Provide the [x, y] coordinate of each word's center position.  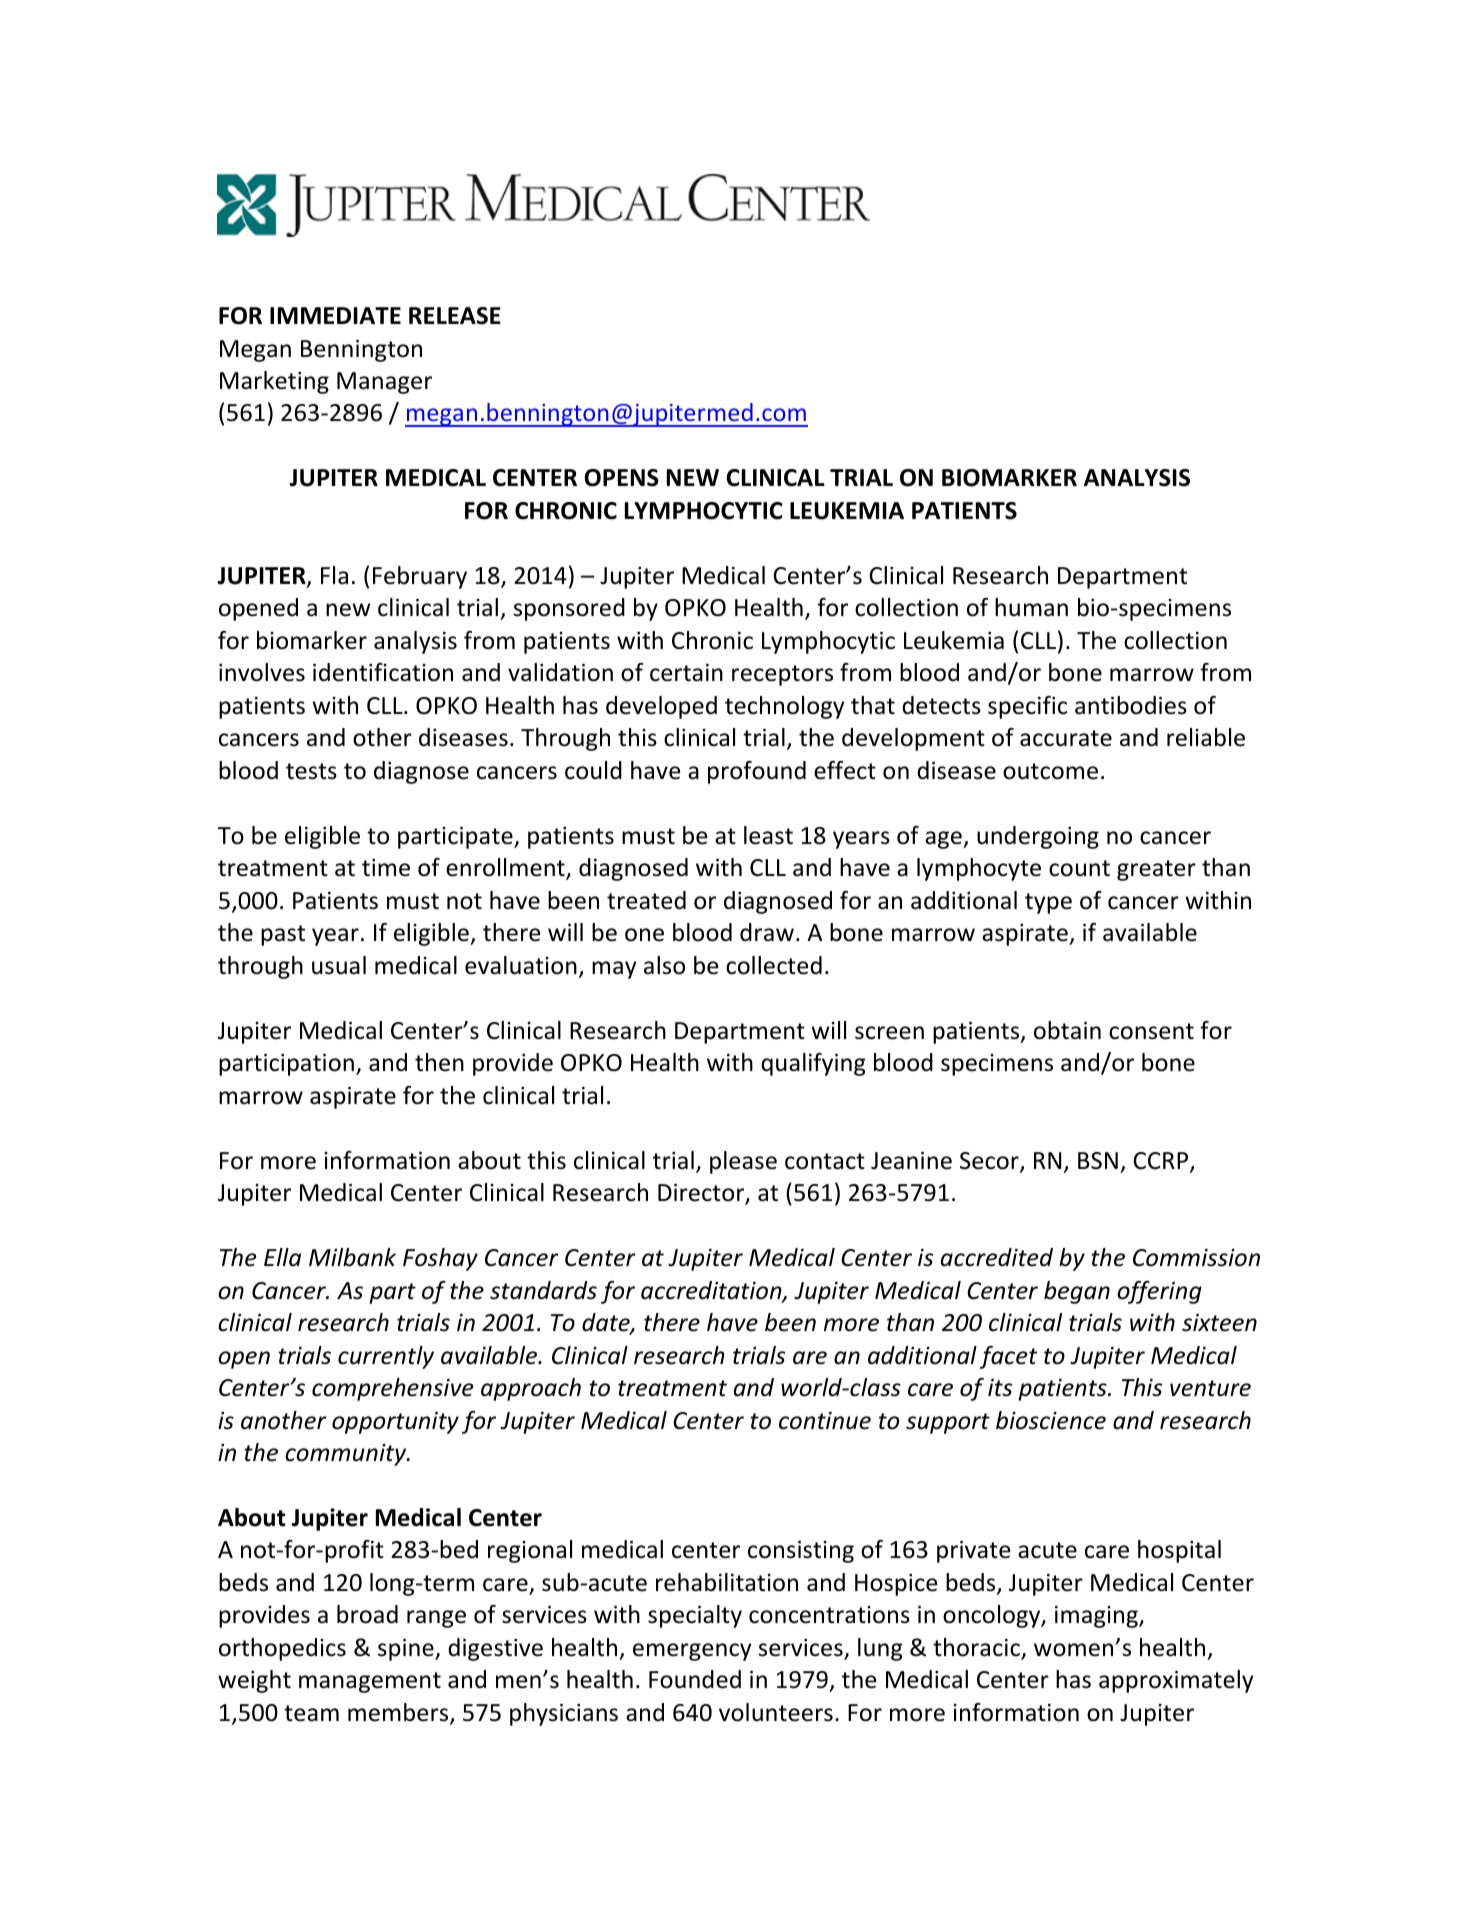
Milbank [352, 1257]
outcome [1050, 771]
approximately [1176, 1681]
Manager [384, 383]
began [1077, 1292]
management [370, 1682]
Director [702, 1194]
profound [757, 772]
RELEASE [455, 316]
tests [311, 771]
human [1031, 607]
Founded [695, 1679]
